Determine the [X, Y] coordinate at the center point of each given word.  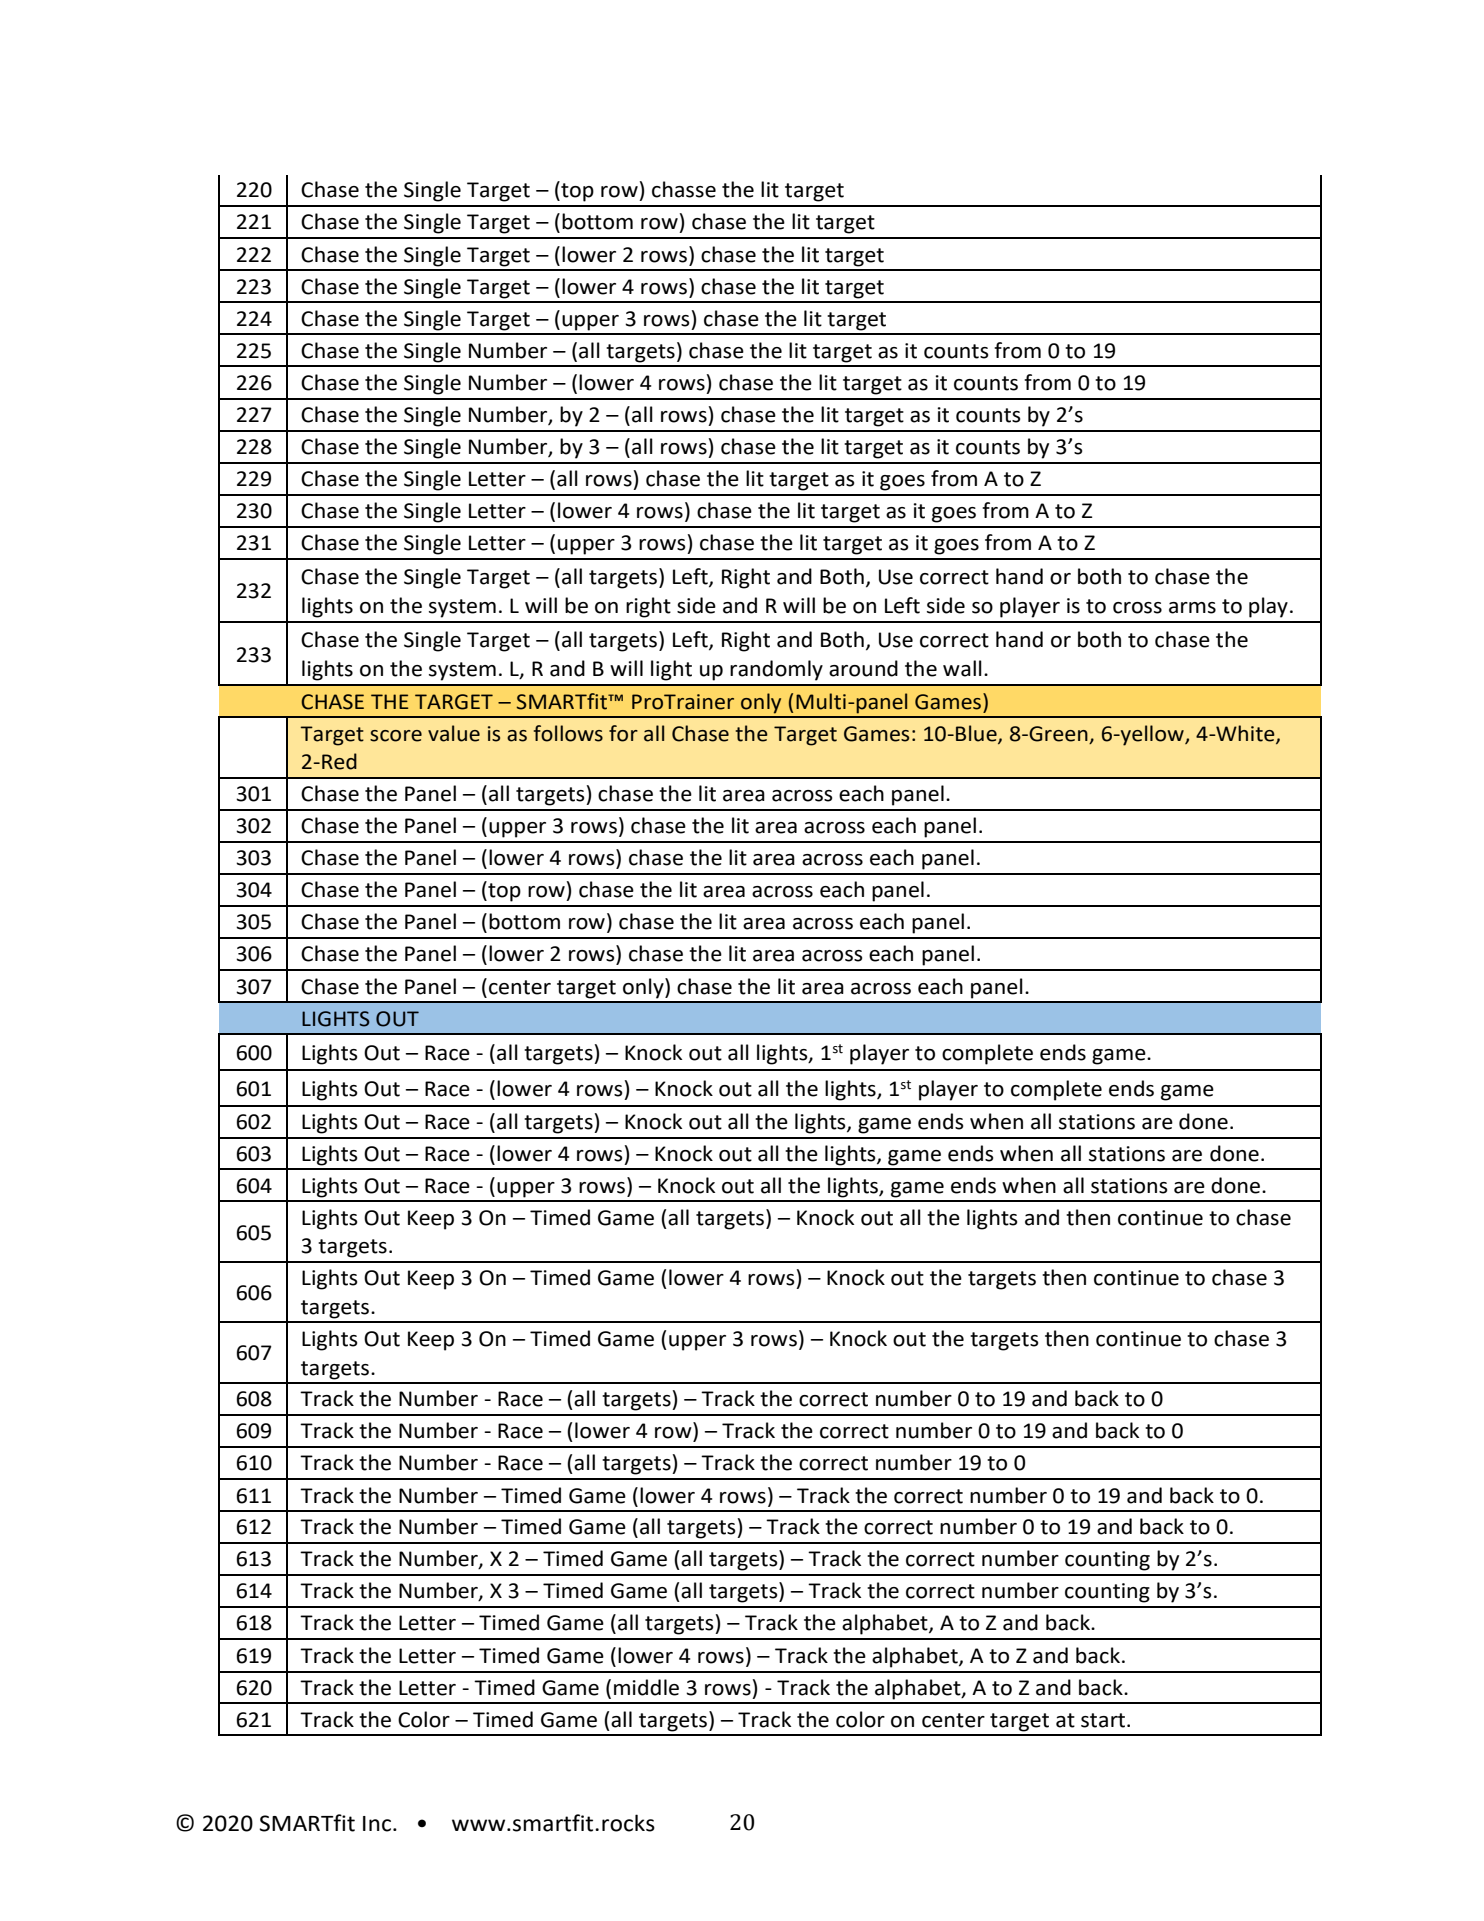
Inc [377, 1824]
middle [646, 1687]
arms [1192, 608]
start [1104, 1720]
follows [568, 733]
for [623, 733]
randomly [776, 670]
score [396, 736]
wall [962, 668]
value [454, 733]
